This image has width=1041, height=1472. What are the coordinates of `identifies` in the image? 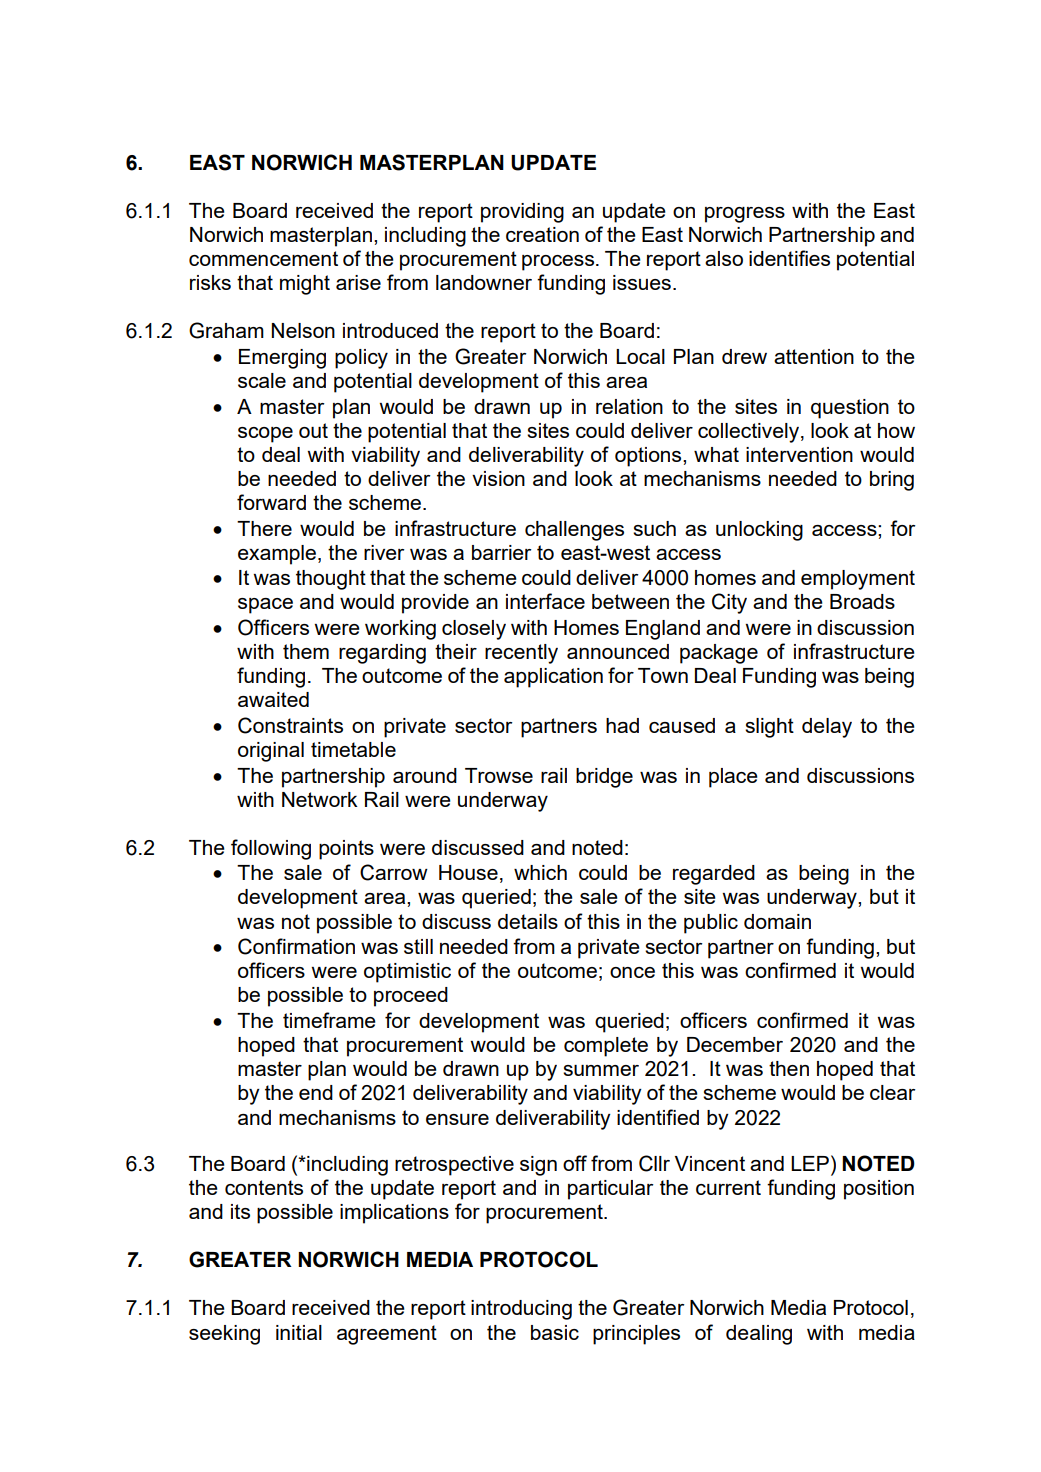 It's located at (789, 258).
